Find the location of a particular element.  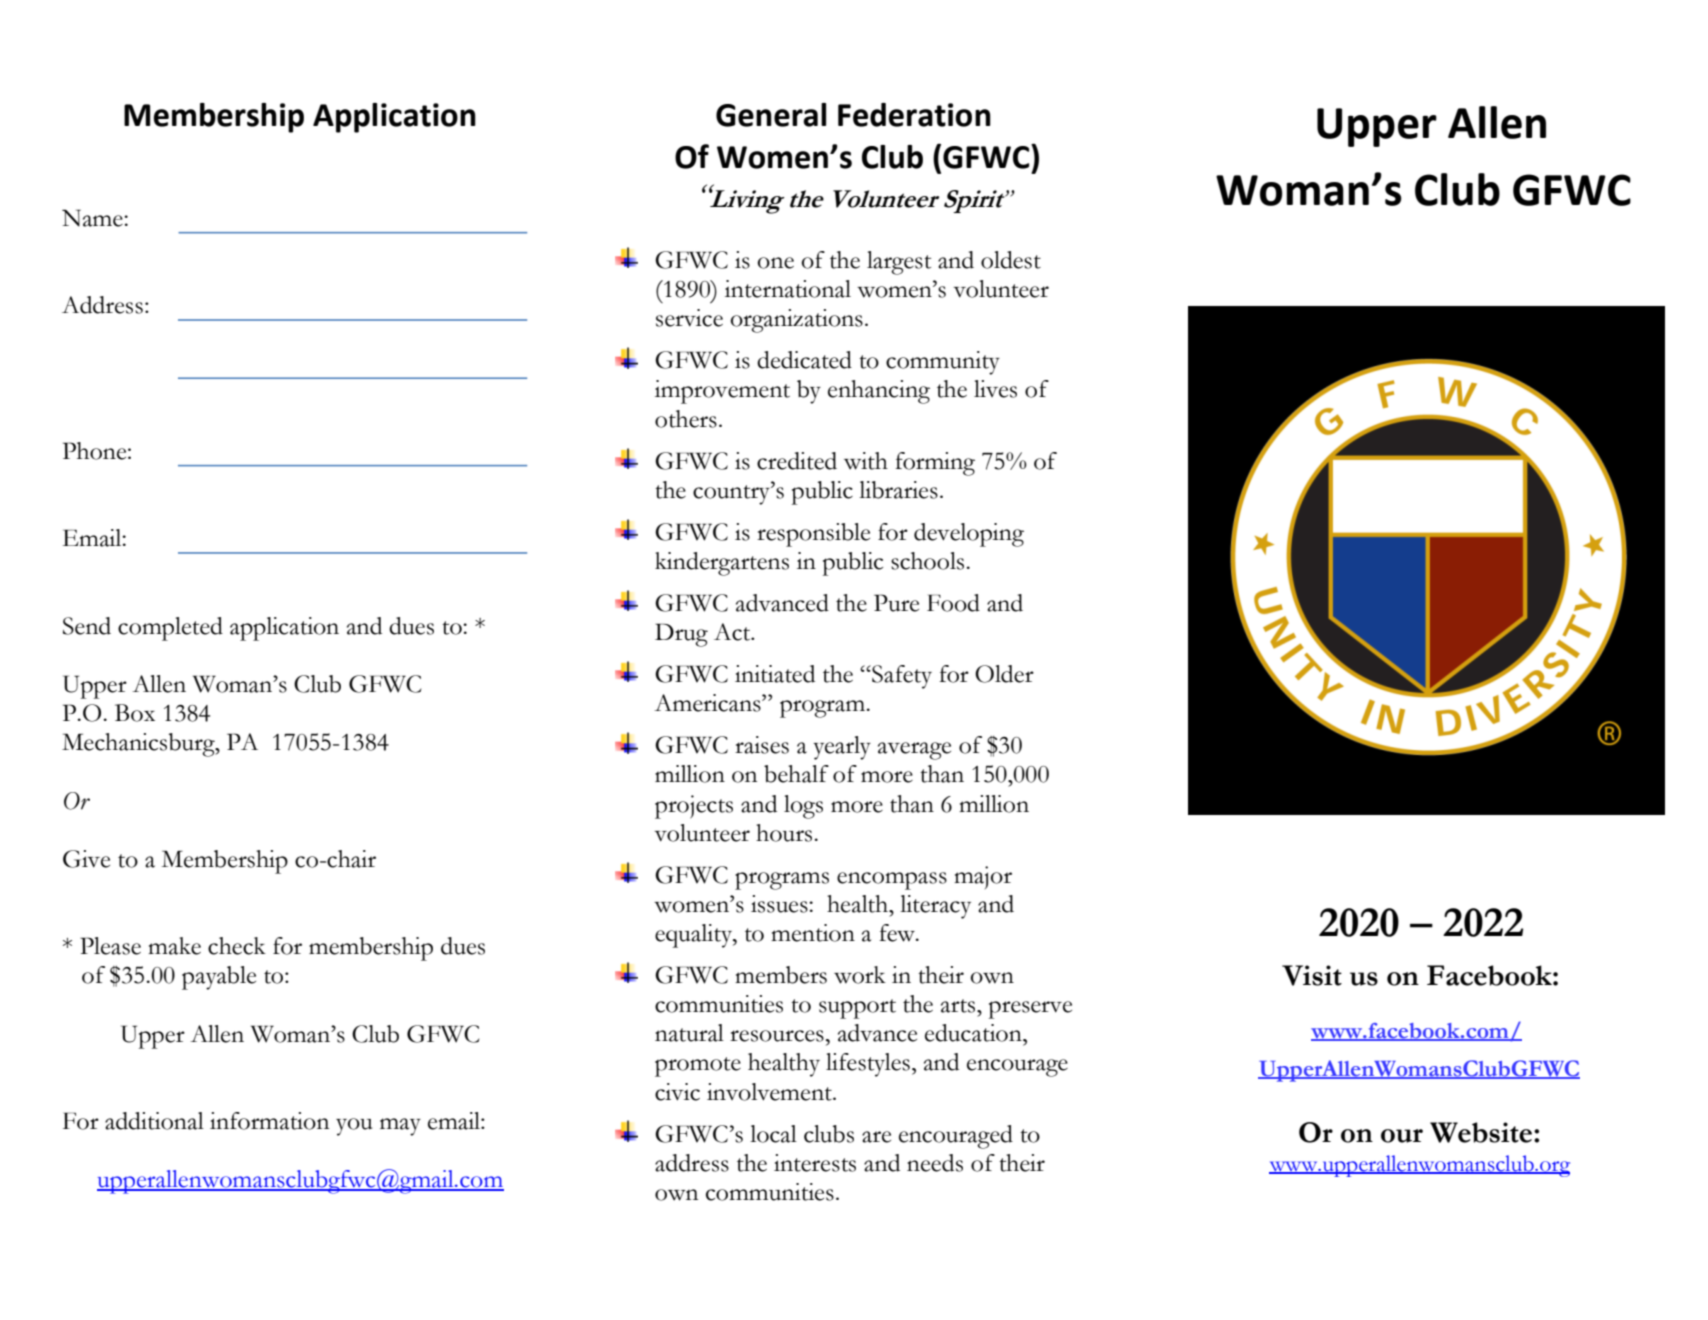

major is located at coordinates (983, 877).
